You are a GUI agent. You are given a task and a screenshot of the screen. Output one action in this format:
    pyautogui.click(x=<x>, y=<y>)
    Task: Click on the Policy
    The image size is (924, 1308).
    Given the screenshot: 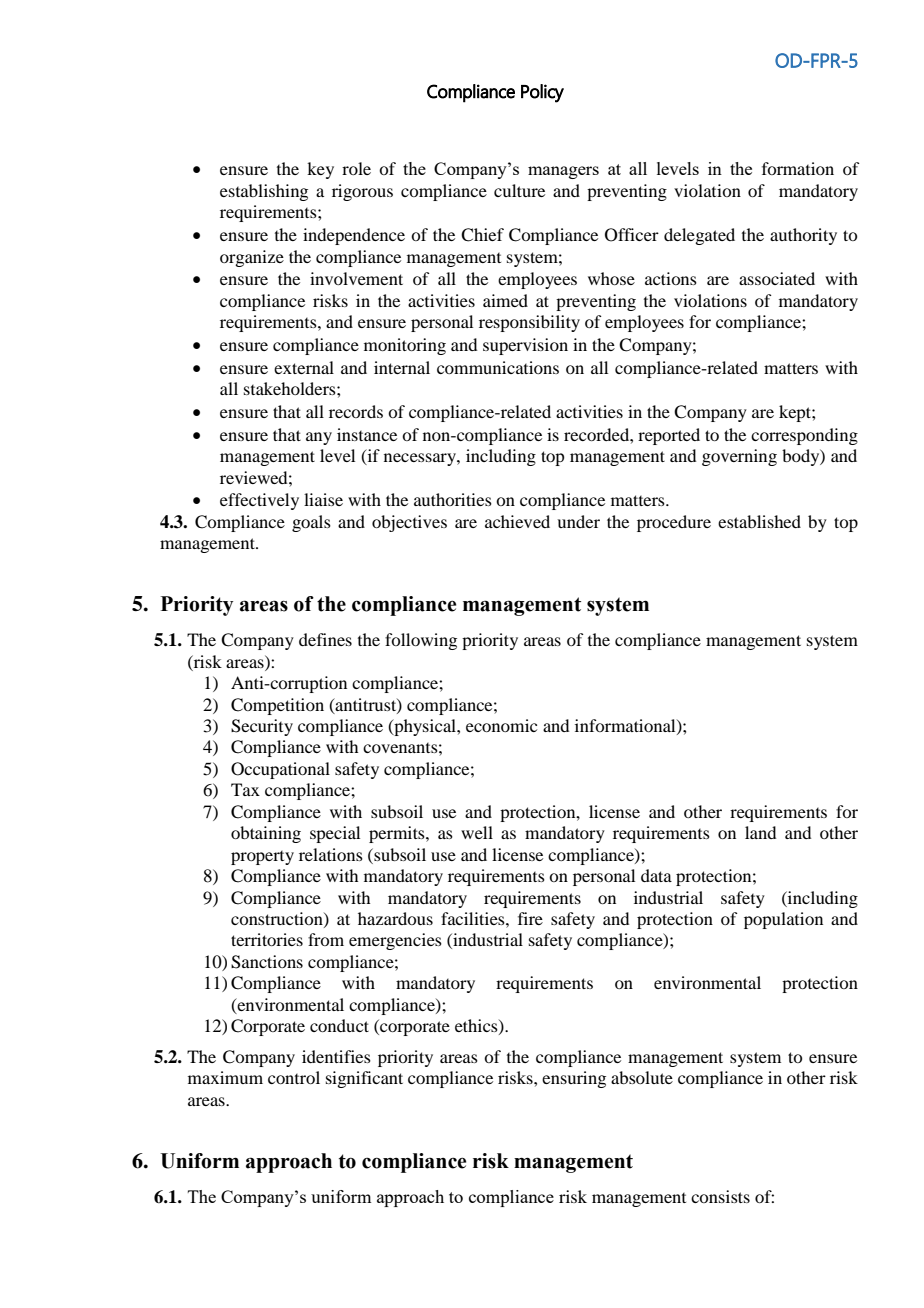 What is the action you would take?
    pyautogui.click(x=542, y=93)
